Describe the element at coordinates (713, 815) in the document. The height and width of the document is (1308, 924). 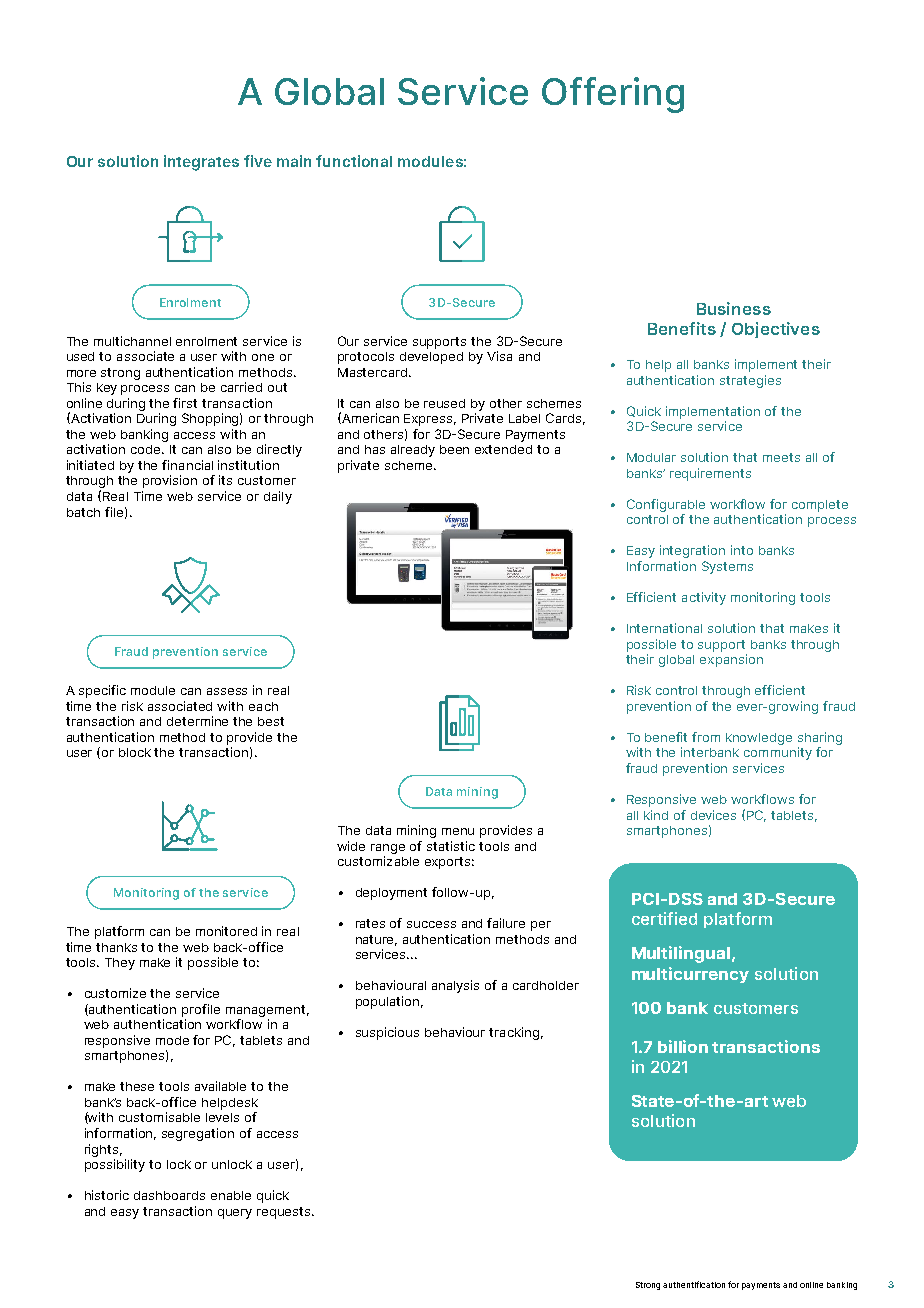
I see `devices` at that location.
